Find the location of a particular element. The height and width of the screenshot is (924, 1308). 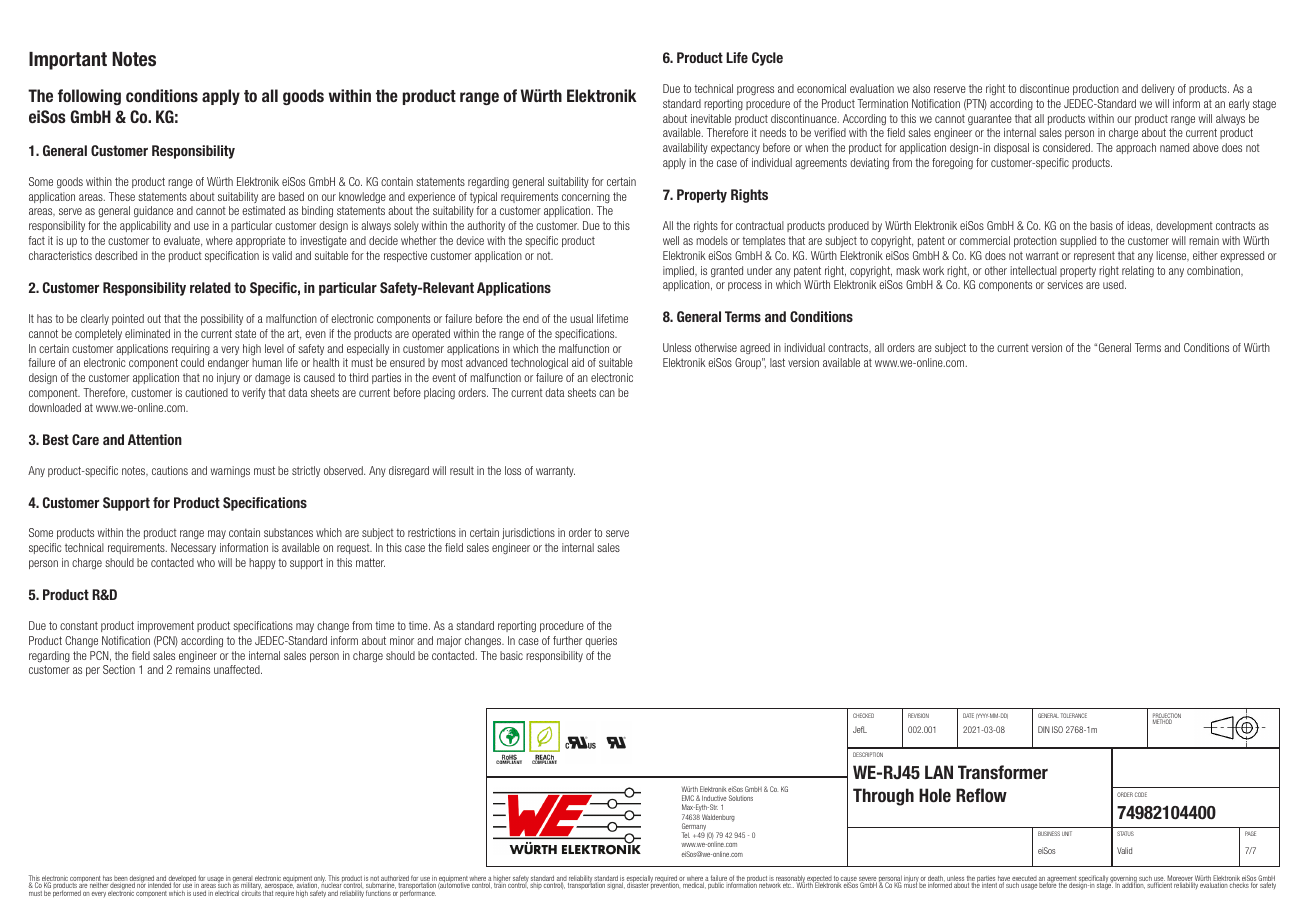

relating is located at coordinates (1138, 272).
